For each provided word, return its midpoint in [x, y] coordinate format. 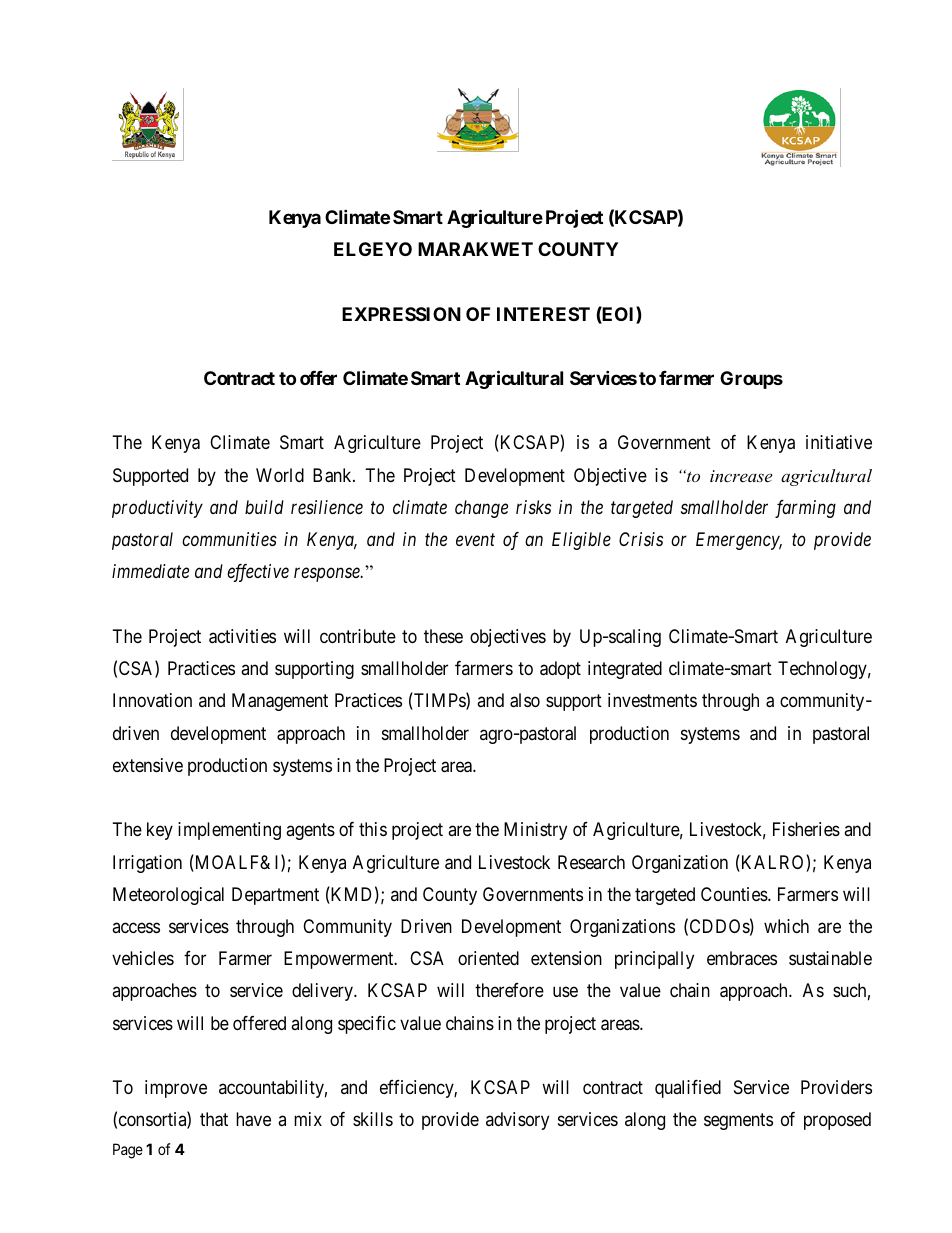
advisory [517, 1121]
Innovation [152, 700]
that [214, 1119]
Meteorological [168, 896]
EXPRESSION [401, 314]
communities [229, 539]
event [475, 540]
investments [652, 700]
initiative [839, 442]
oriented [488, 958]
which [786, 926]
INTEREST [543, 314]
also [525, 700]
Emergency [739, 541]
